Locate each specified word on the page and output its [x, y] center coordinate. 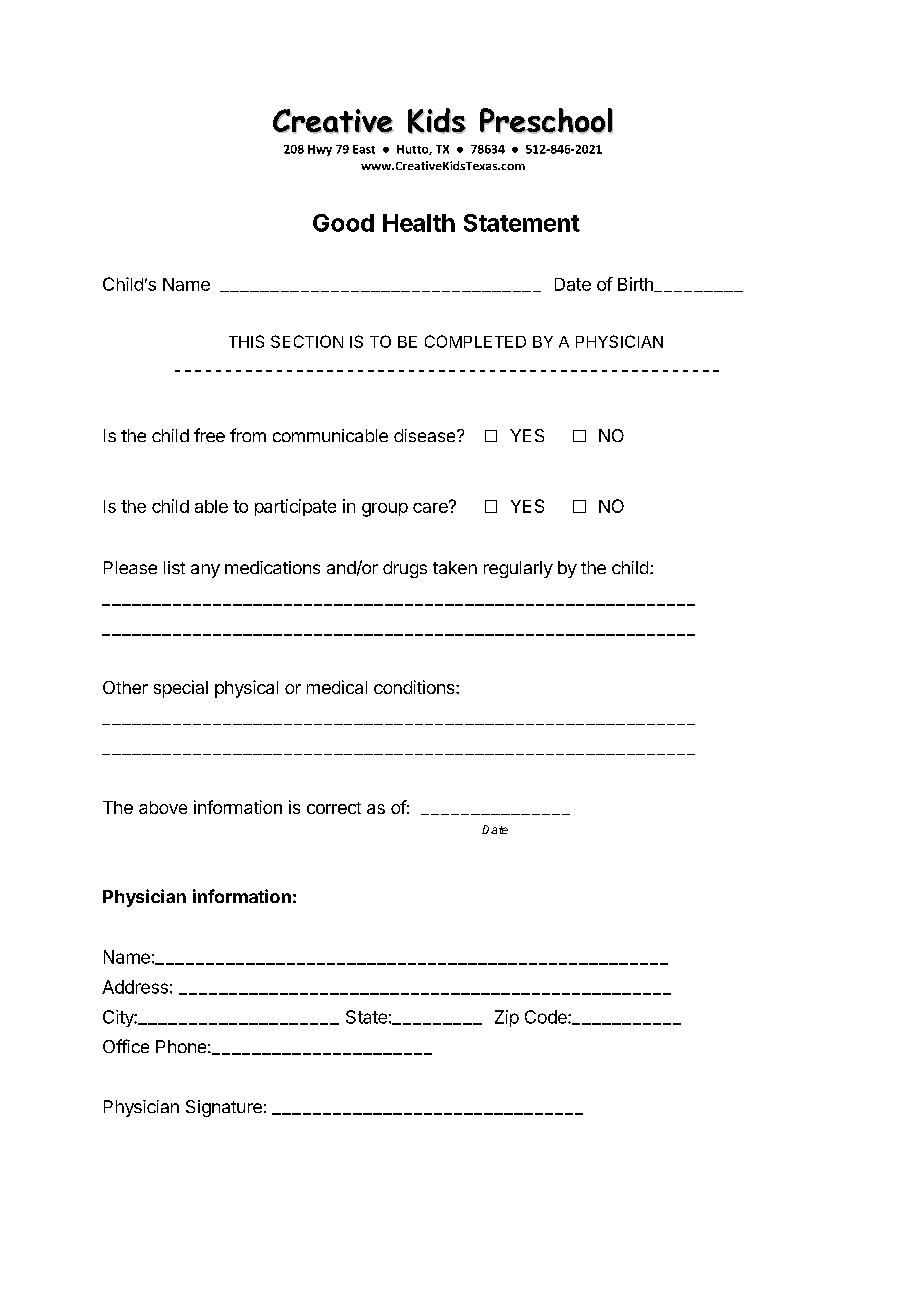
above [163, 807]
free [209, 435]
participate [295, 507]
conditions [415, 687]
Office [126, 1046]
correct [334, 808]
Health [419, 223]
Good [343, 223]
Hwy [320, 150]
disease [426, 435]
